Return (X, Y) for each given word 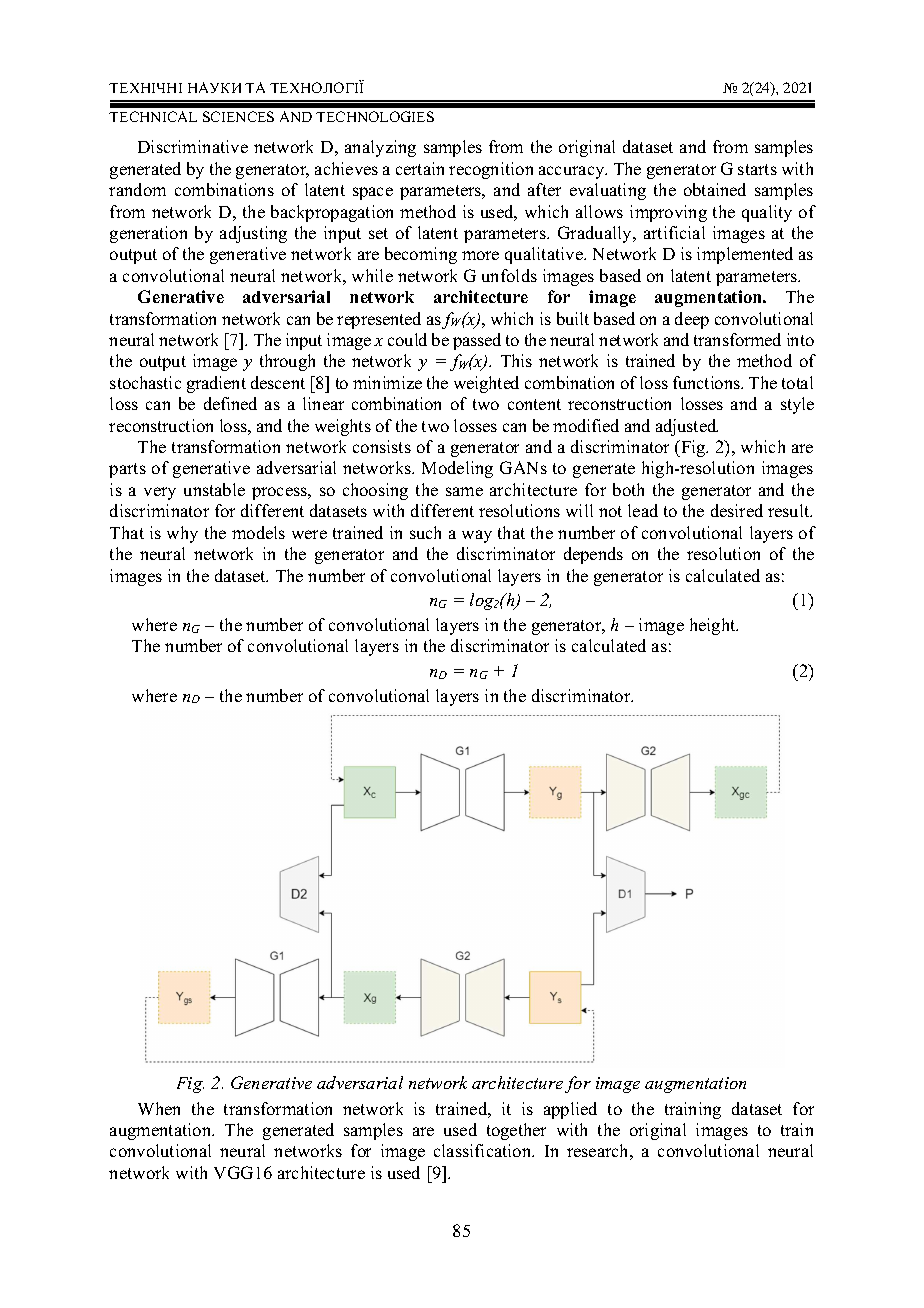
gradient (216, 384)
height (714, 626)
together (516, 1131)
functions (708, 382)
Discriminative (193, 146)
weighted (486, 384)
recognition (491, 170)
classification (484, 1150)
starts (757, 169)
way (477, 536)
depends (593, 555)
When (159, 1108)
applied (570, 1110)
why (182, 534)
